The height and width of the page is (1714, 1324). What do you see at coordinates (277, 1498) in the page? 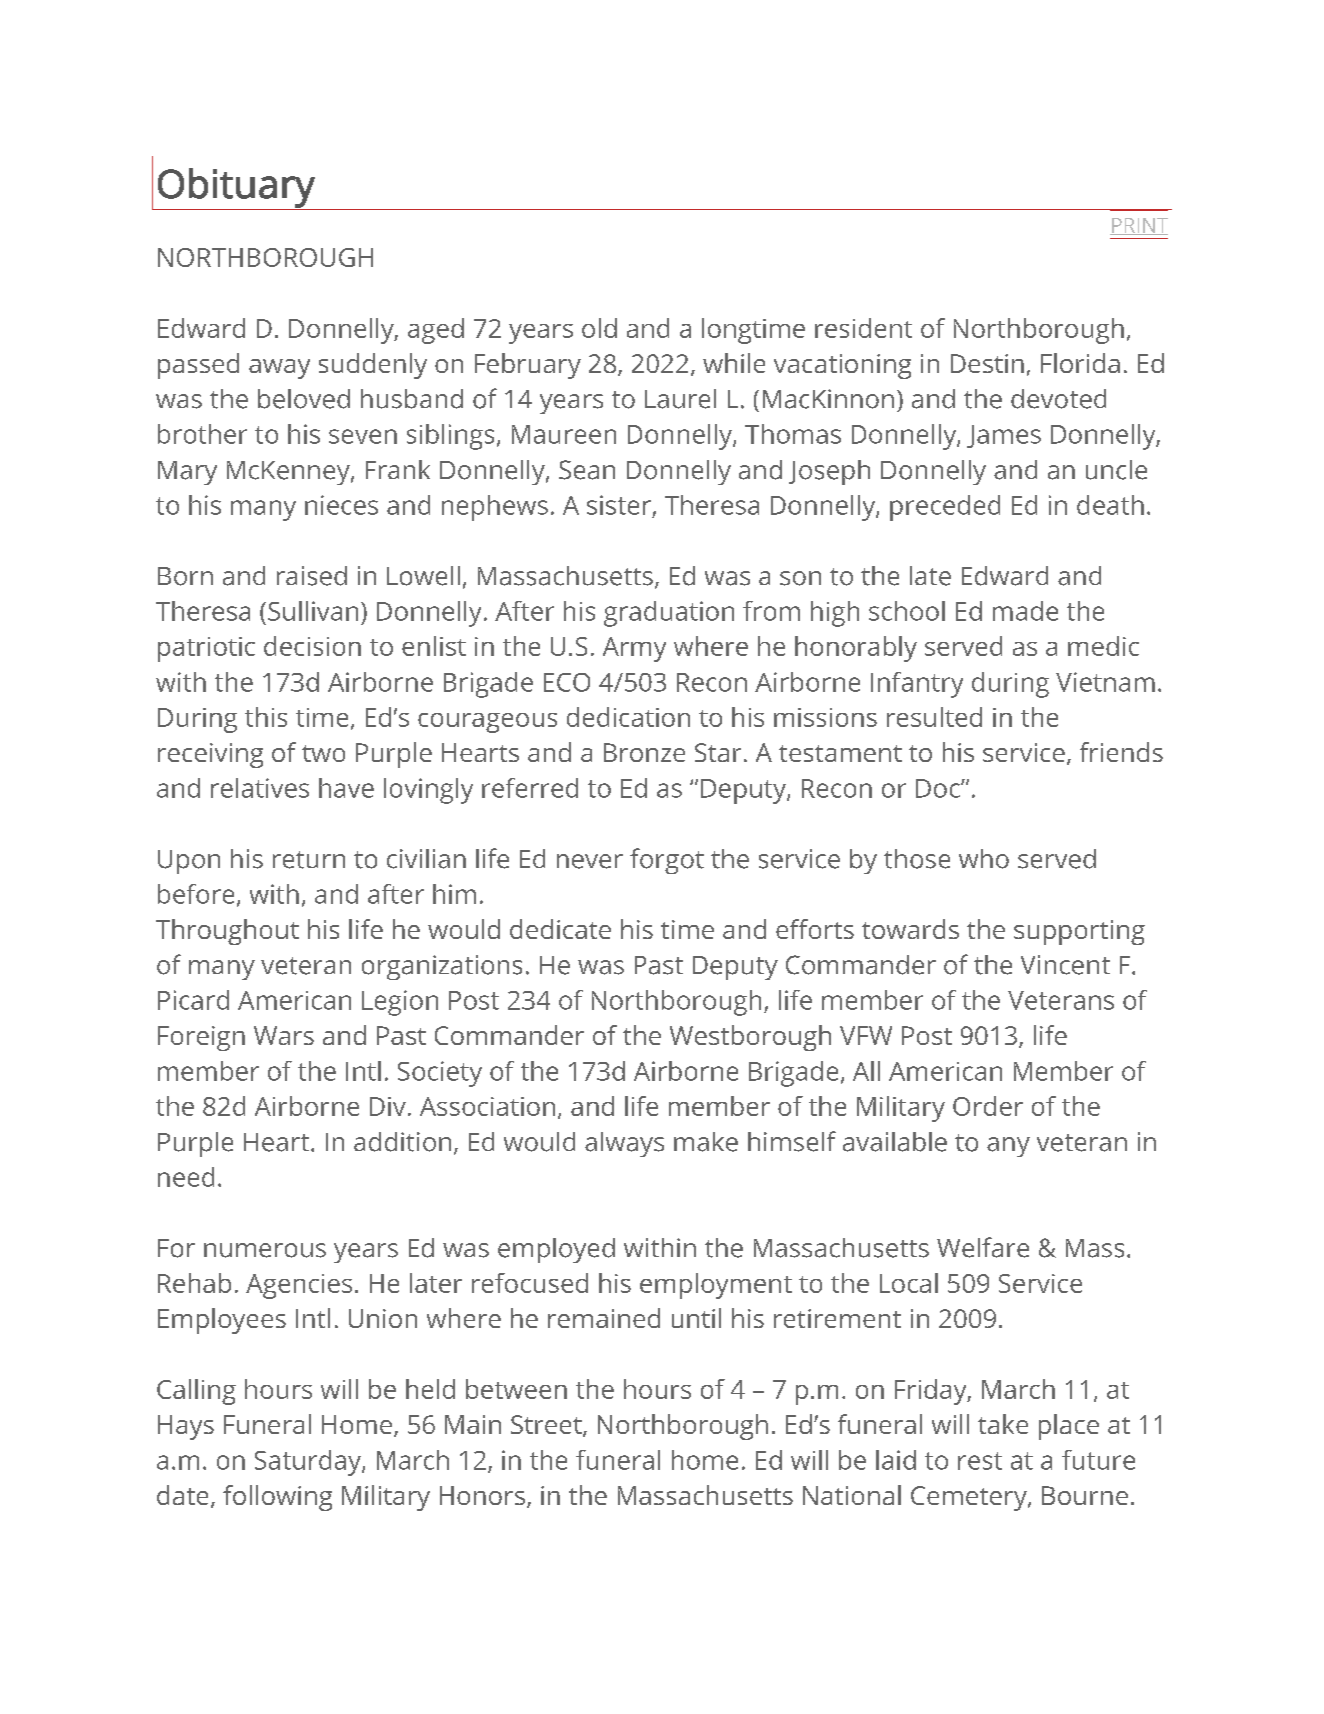
I see `following` at bounding box center [277, 1498].
